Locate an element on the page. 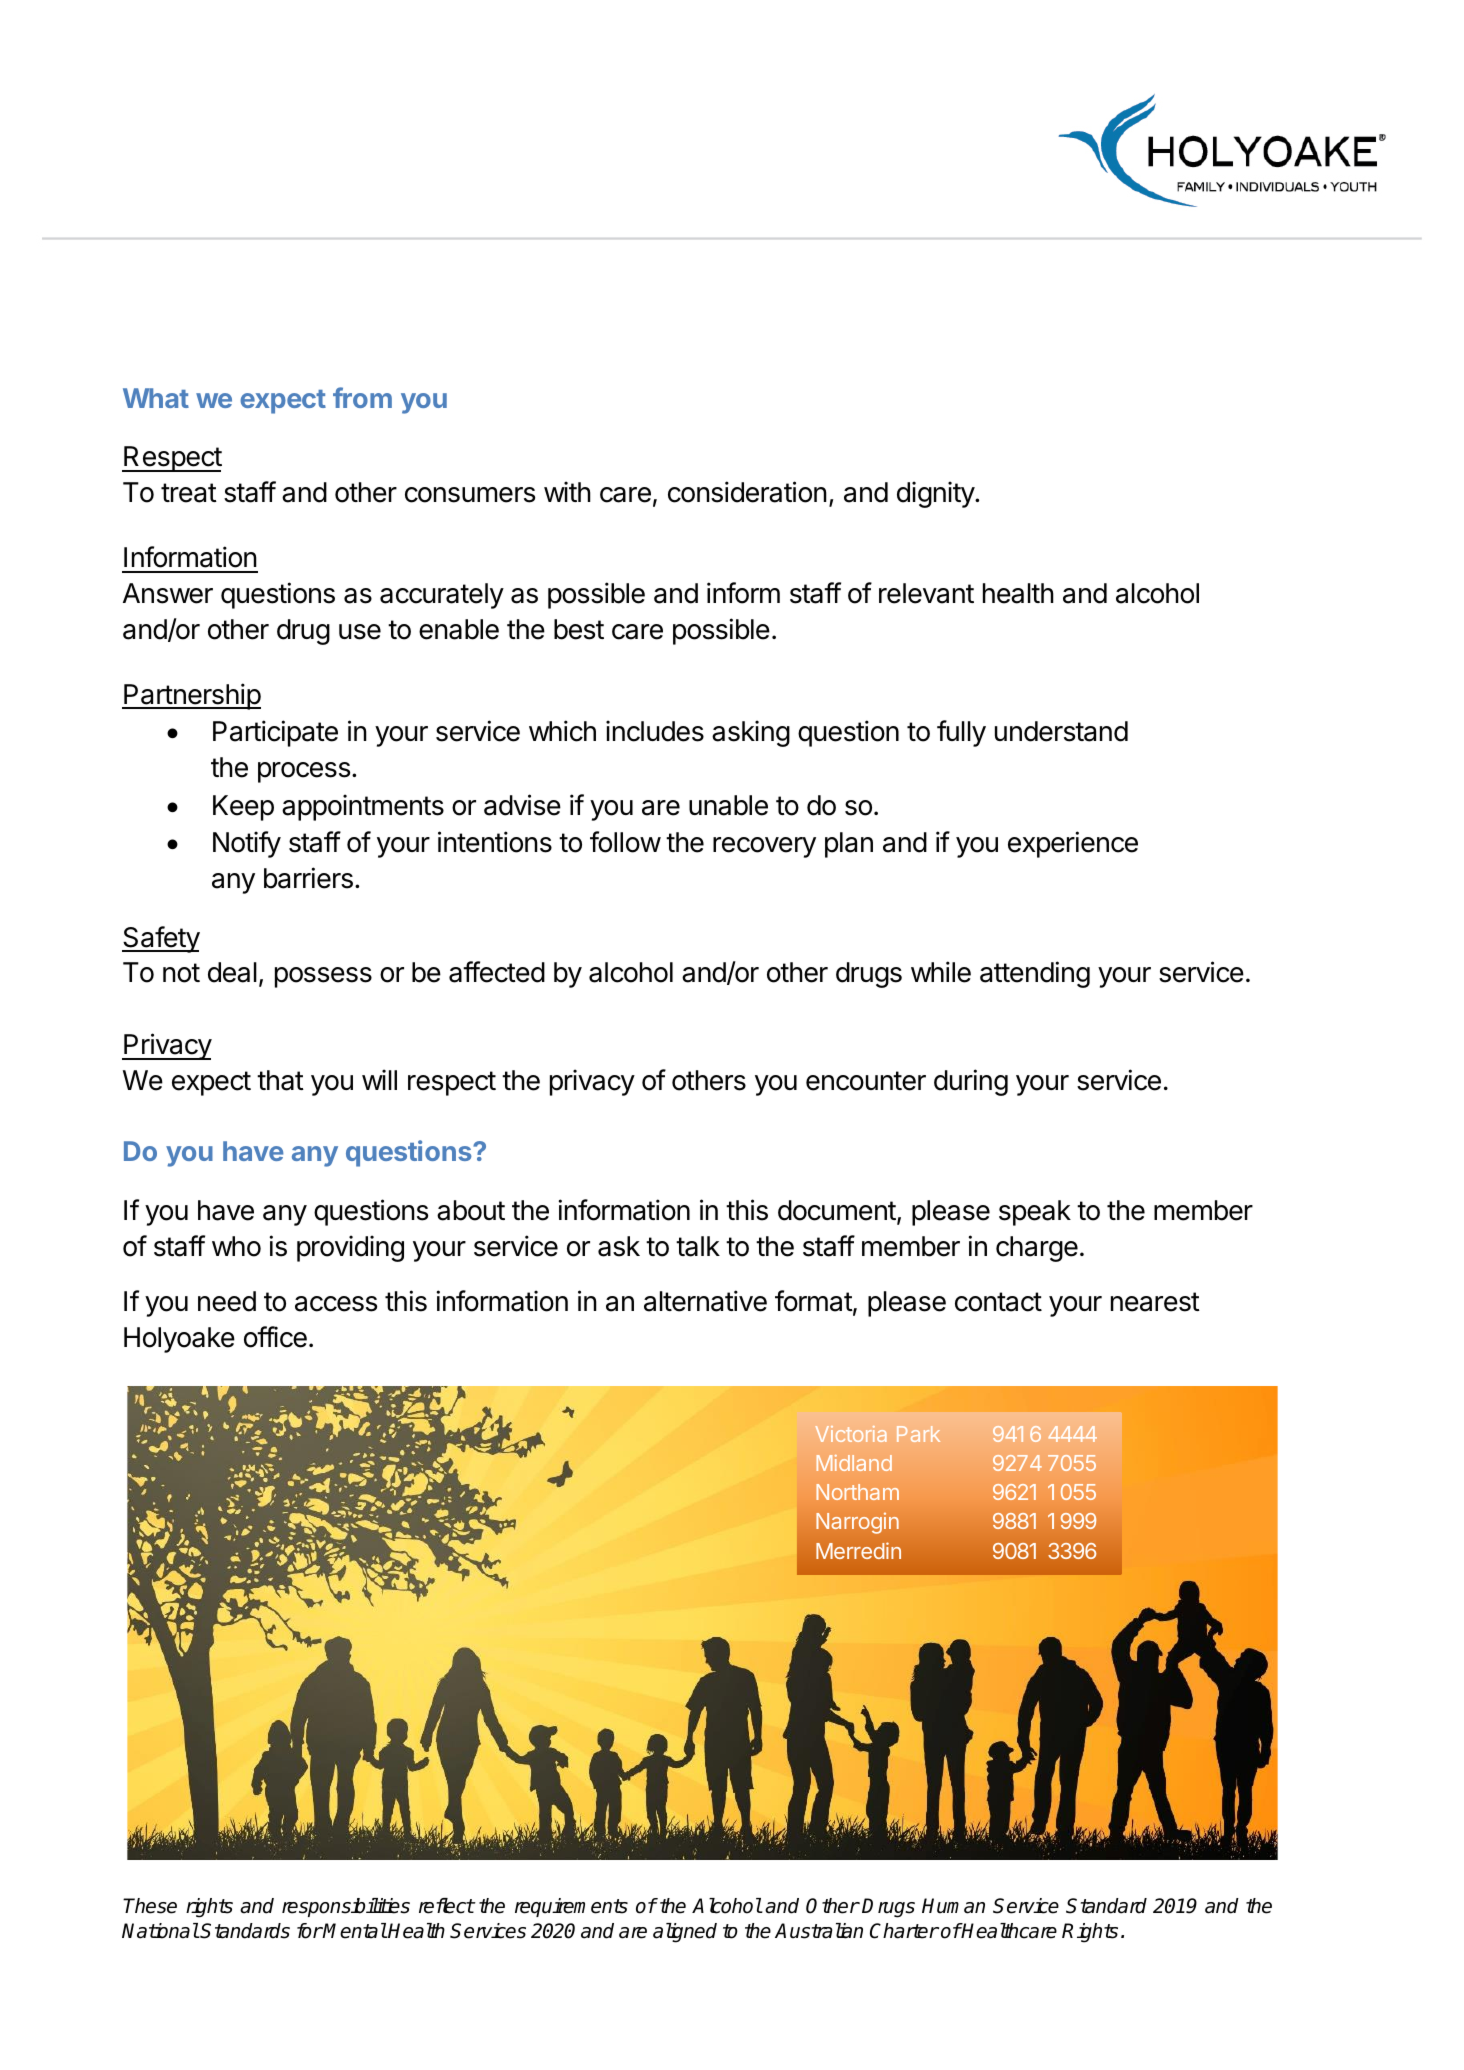  barriers is located at coordinates (308, 878).
